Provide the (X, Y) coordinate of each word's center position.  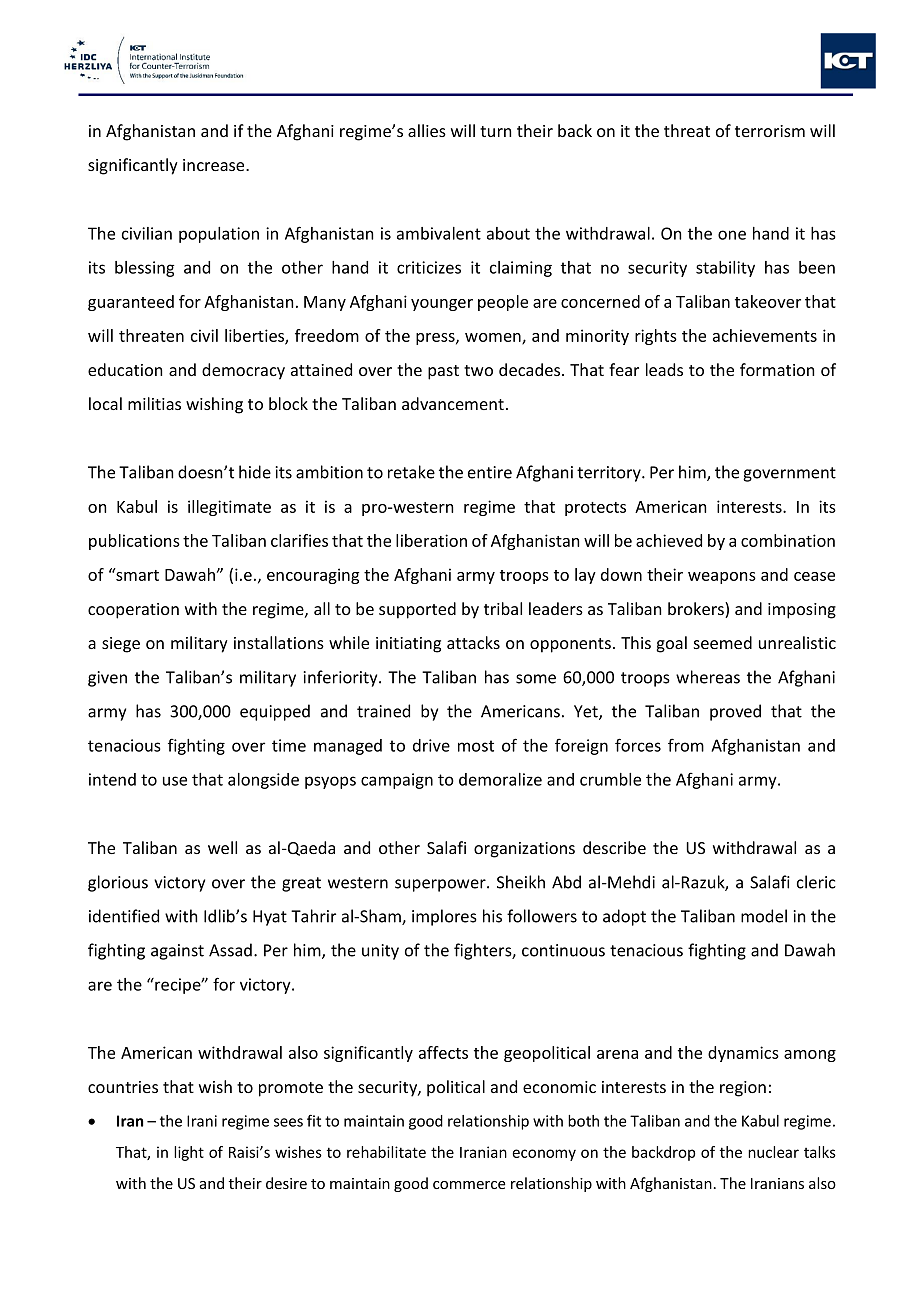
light (189, 1153)
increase (215, 165)
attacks (473, 642)
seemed (723, 642)
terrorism (770, 131)
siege (121, 645)
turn (496, 131)
